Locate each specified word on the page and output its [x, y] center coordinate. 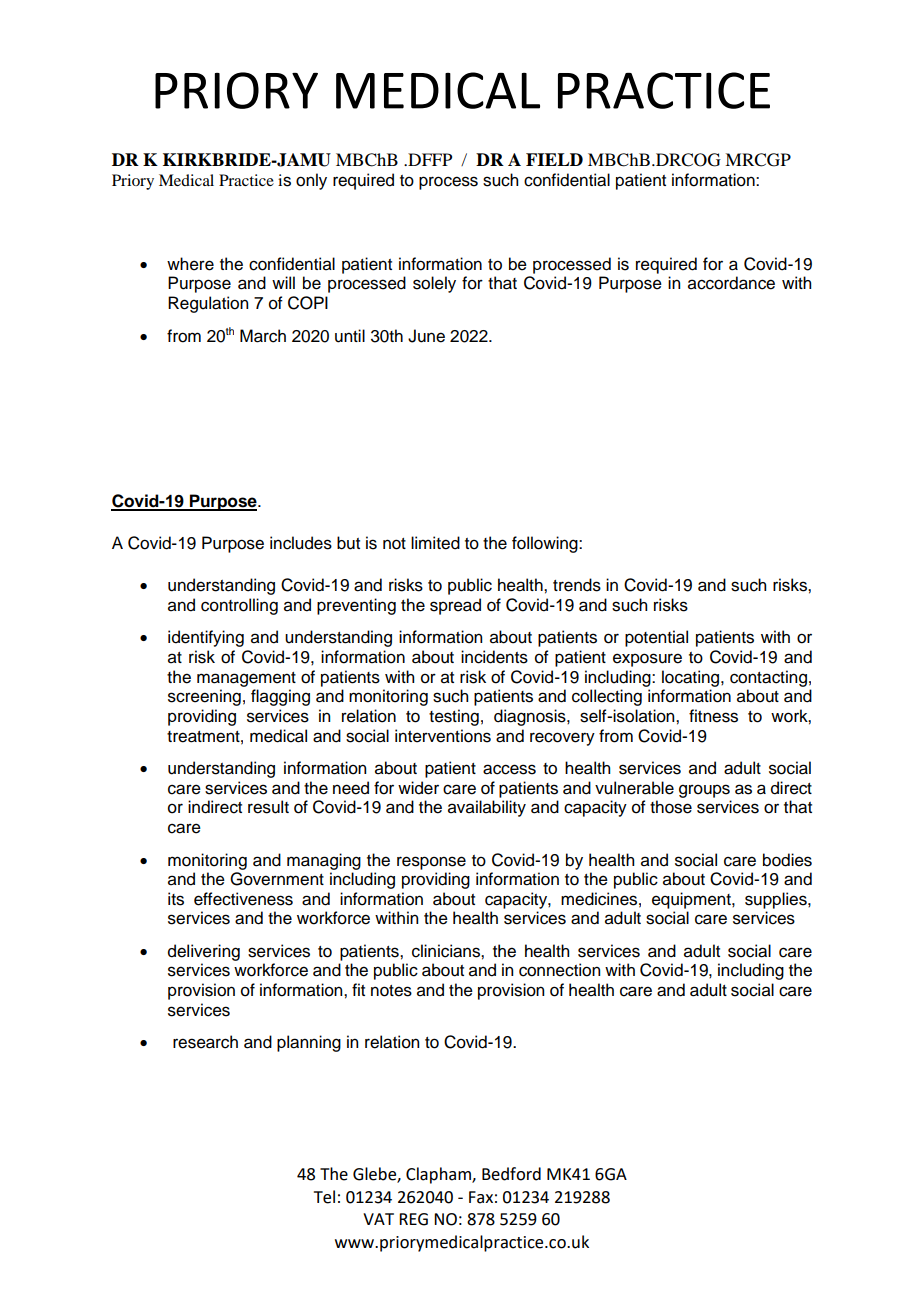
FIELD [554, 159]
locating [692, 678]
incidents [494, 657]
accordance [731, 283]
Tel [324, 1197]
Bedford [511, 1174]
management [246, 679]
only [311, 181]
